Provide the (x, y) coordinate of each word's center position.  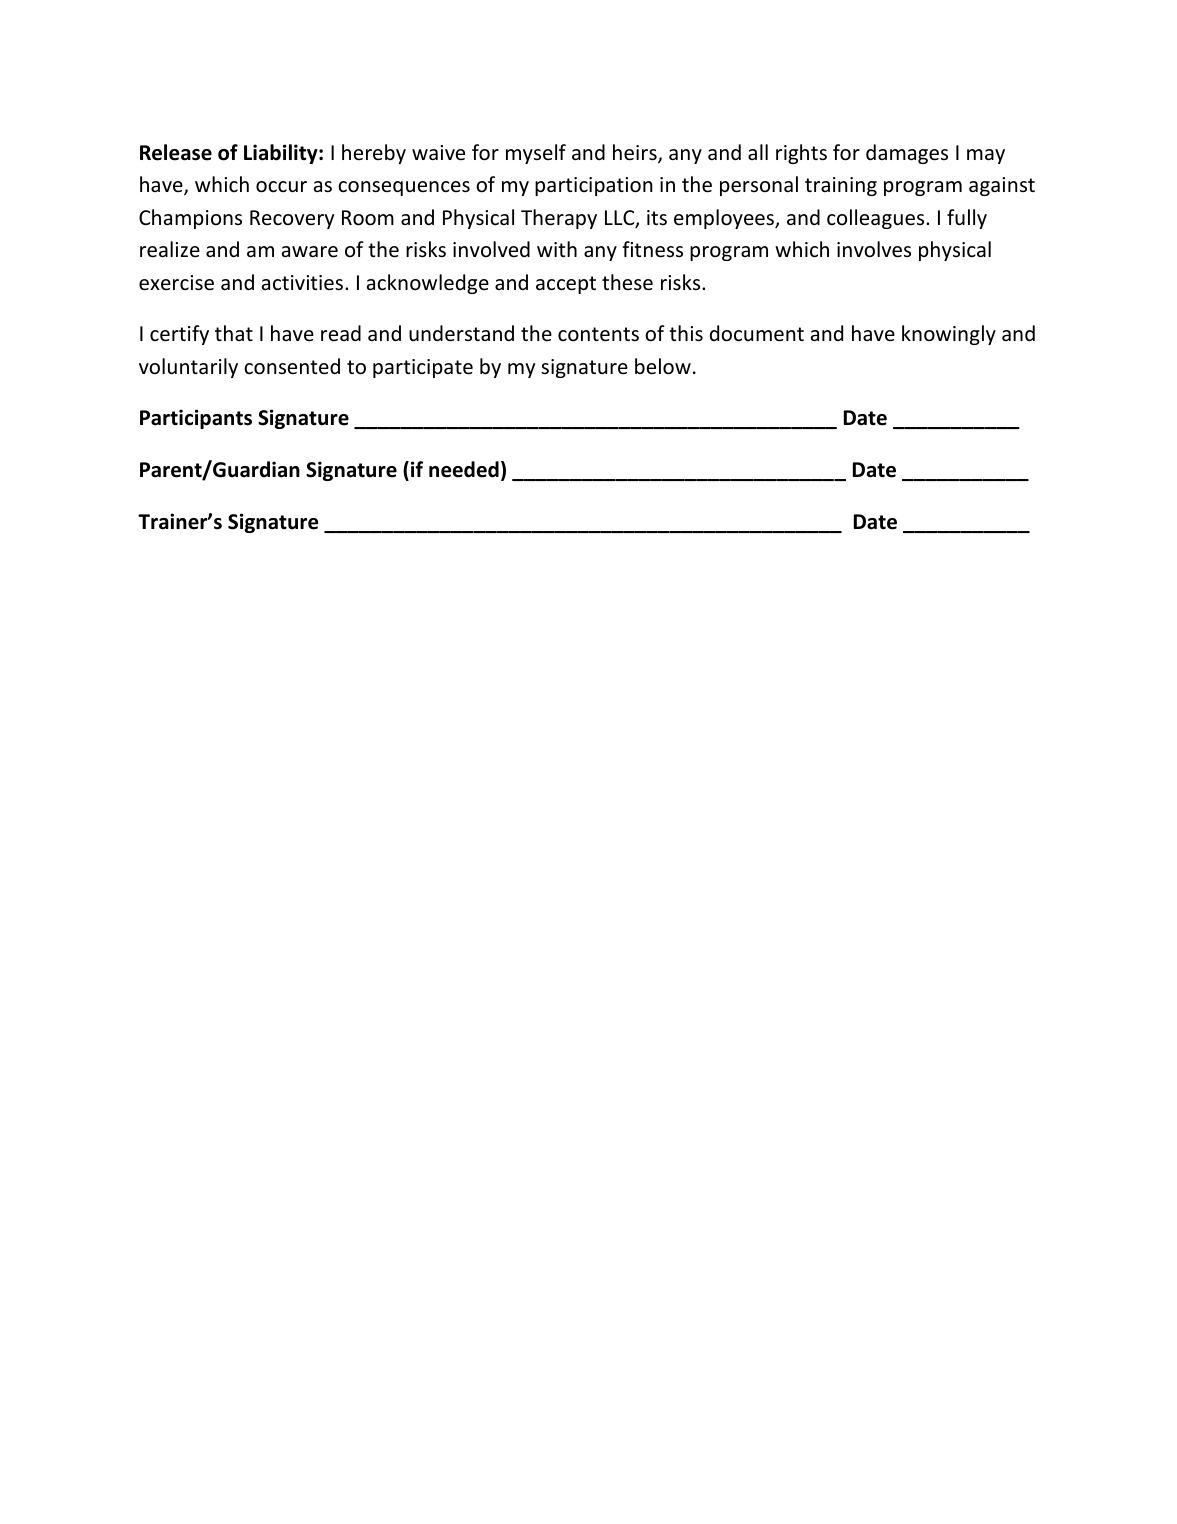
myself (536, 154)
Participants (196, 419)
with (557, 249)
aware (310, 252)
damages (907, 154)
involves (874, 249)
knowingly (949, 335)
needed (464, 469)
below (663, 366)
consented (292, 366)
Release (176, 152)
